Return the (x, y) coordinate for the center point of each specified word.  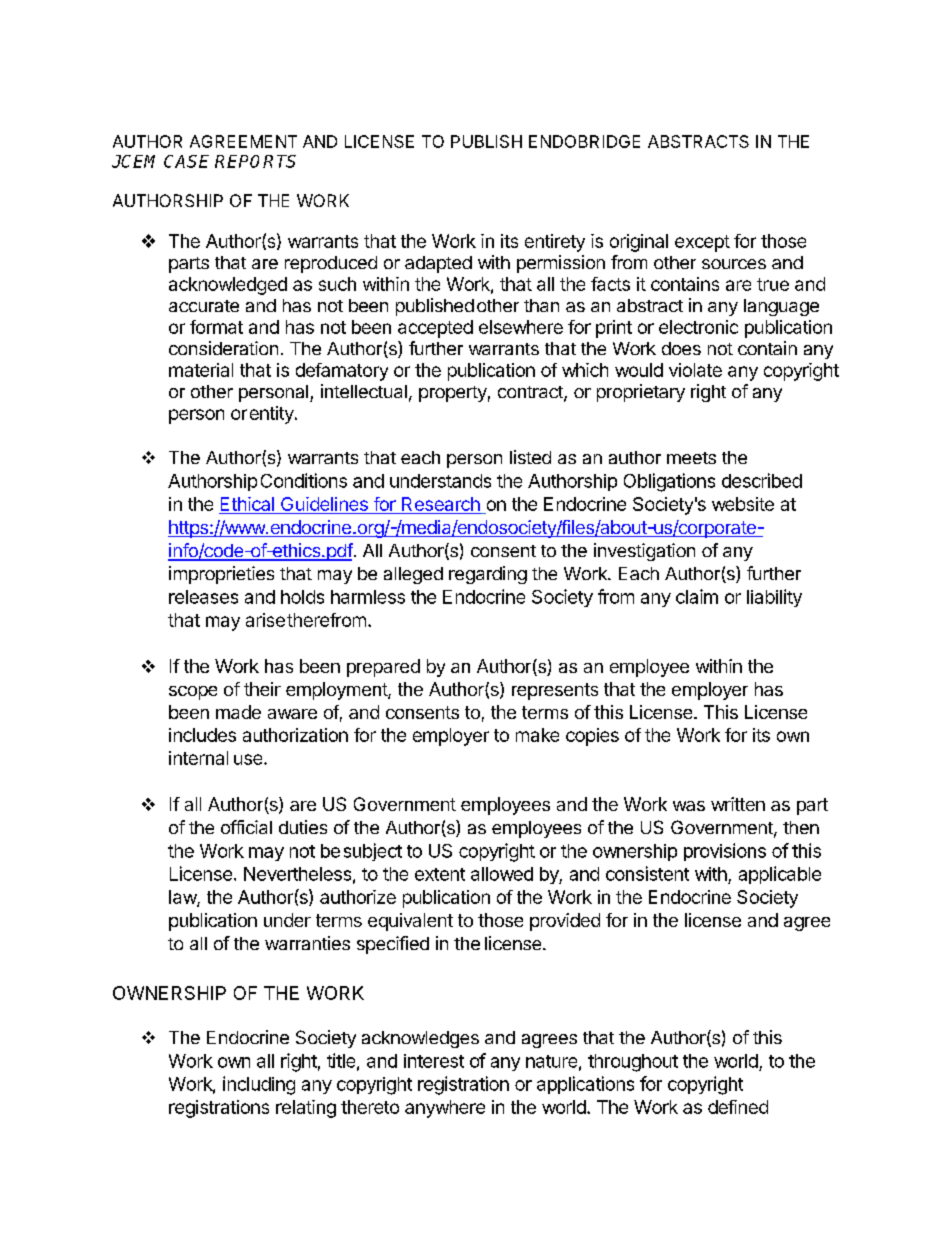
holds (302, 597)
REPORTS (255, 161)
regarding (488, 575)
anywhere (445, 1109)
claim (697, 596)
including (259, 1085)
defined (738, 1107)
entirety (555, 243)
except (702, 243)
